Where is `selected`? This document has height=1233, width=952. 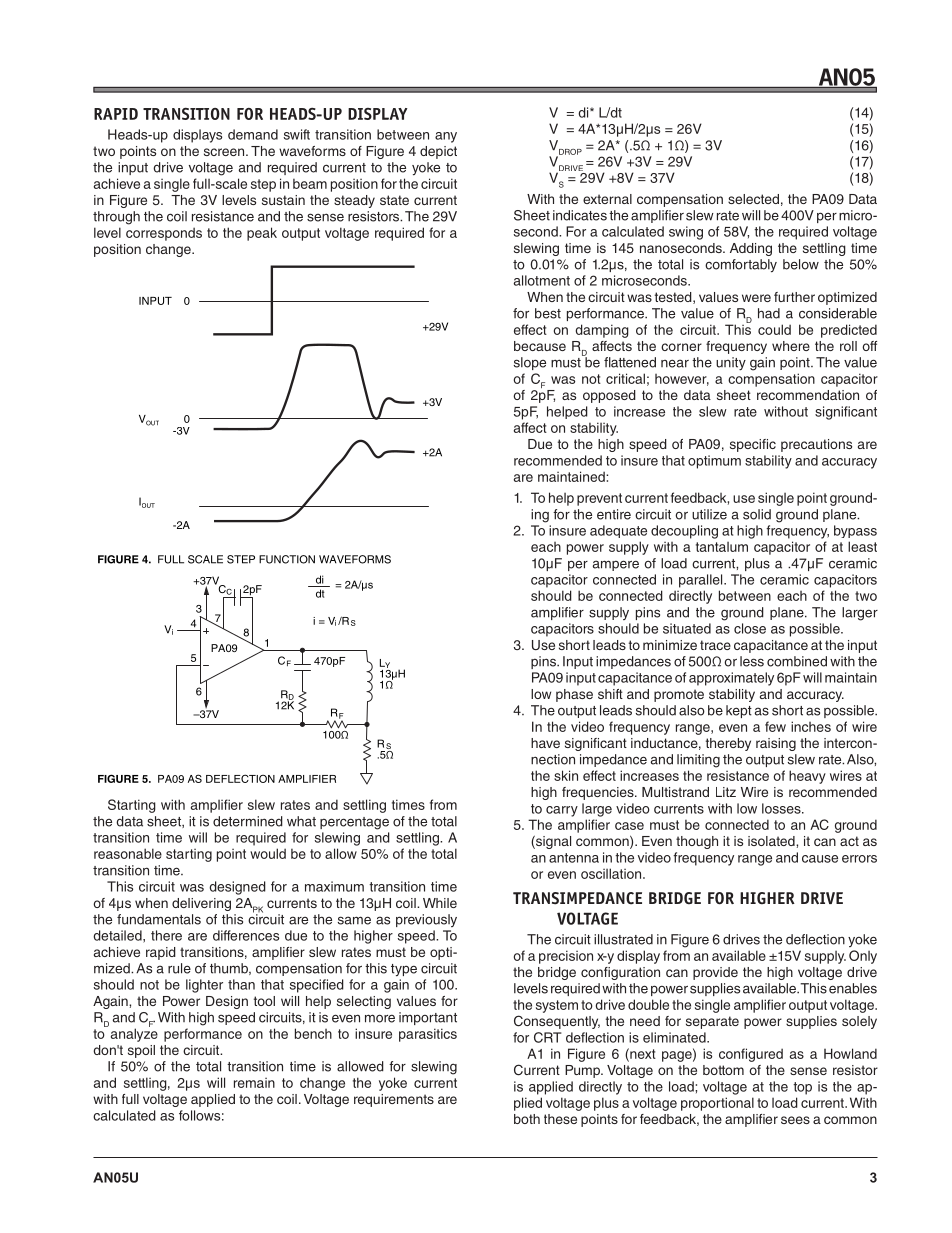 selected is located at coordinates (753, 199).
